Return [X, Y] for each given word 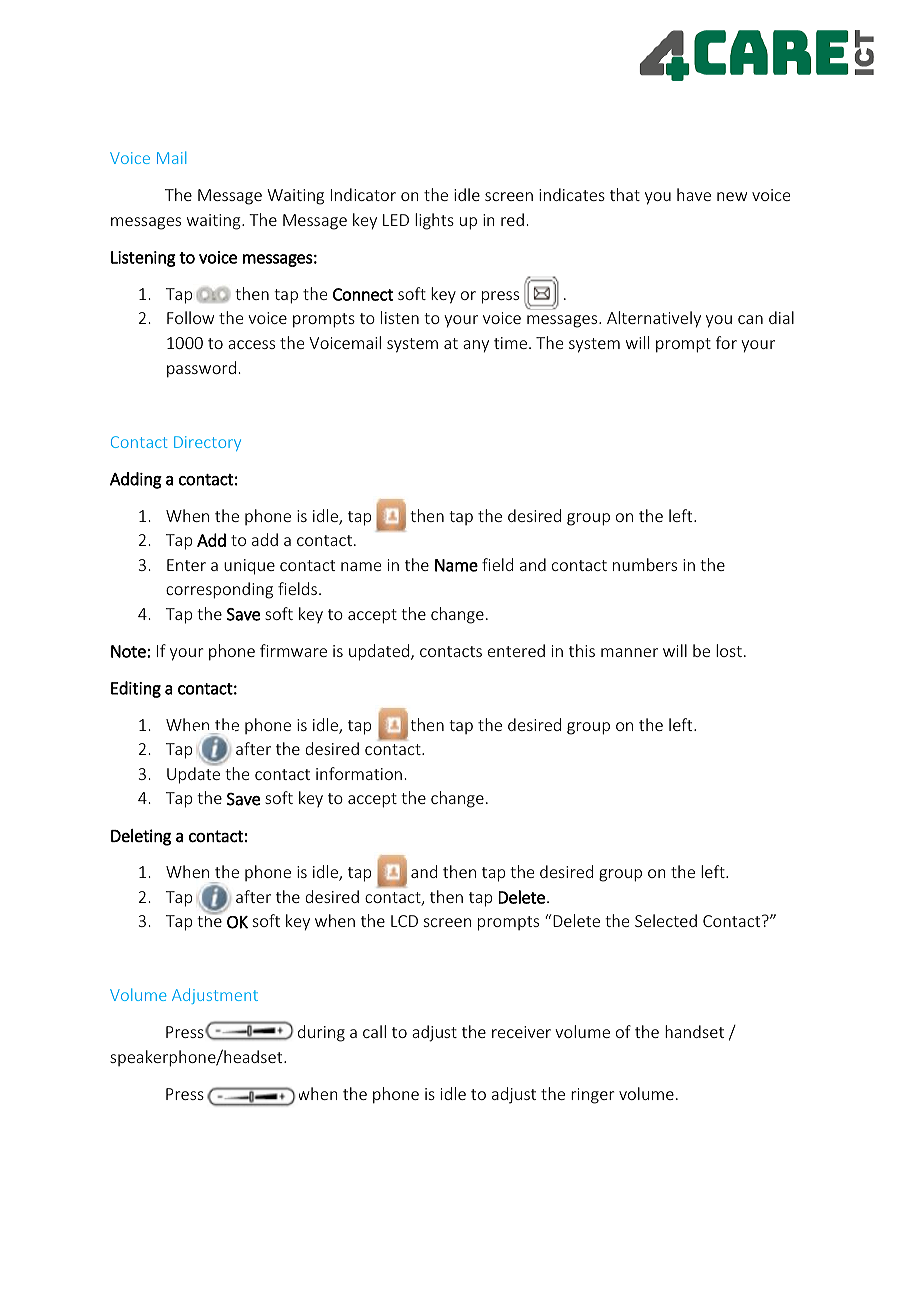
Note [128, 651]
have [694, 194]
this [582, 650]
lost [729, 650]
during [321, 1033]
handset [694, 1031]
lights [434, 221]
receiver [521, 1032]
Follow [190, 317]
